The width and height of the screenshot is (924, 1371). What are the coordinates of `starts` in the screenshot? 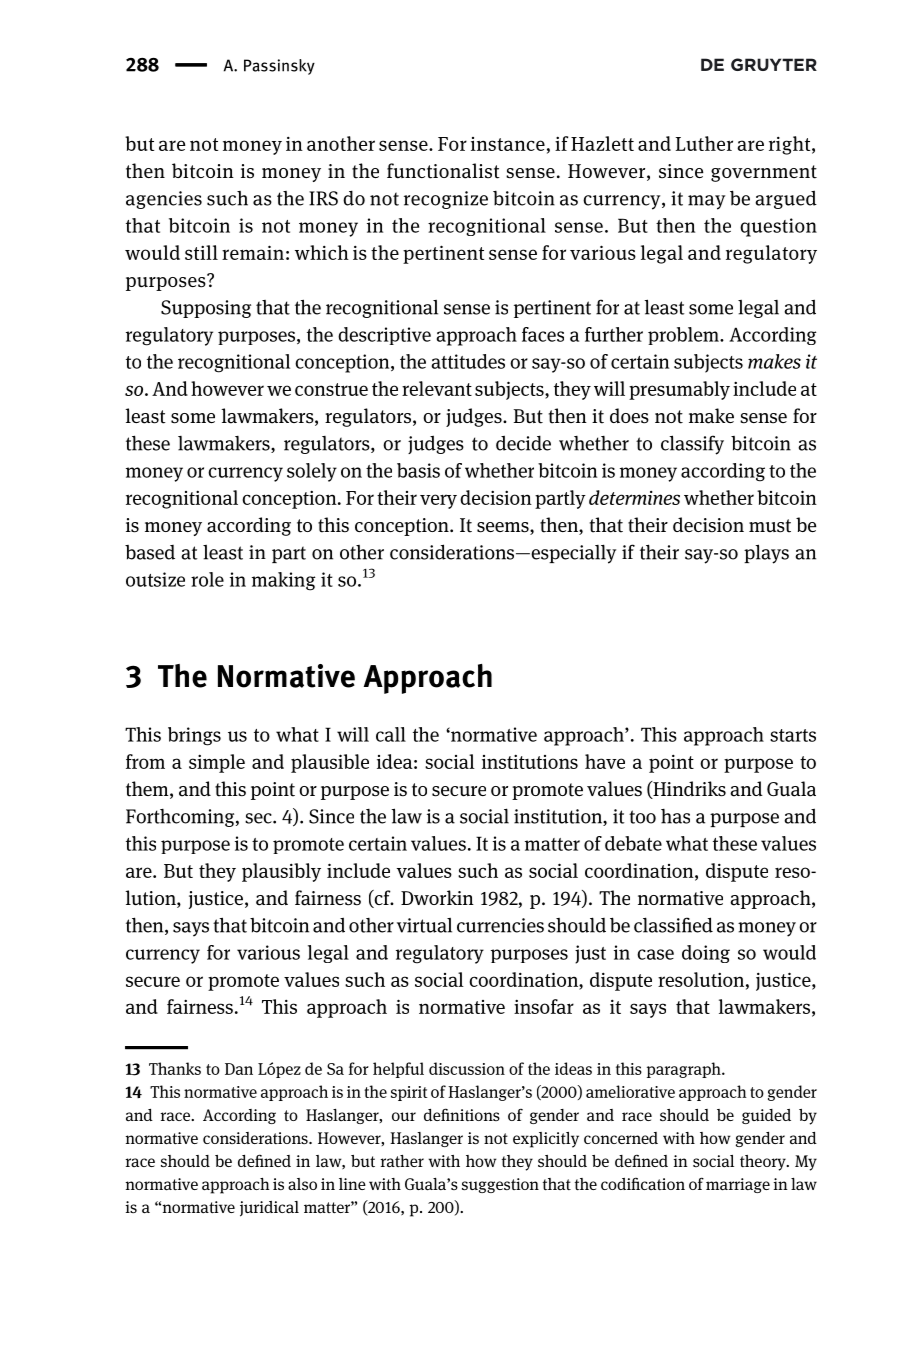 It's located at (793, 735).
